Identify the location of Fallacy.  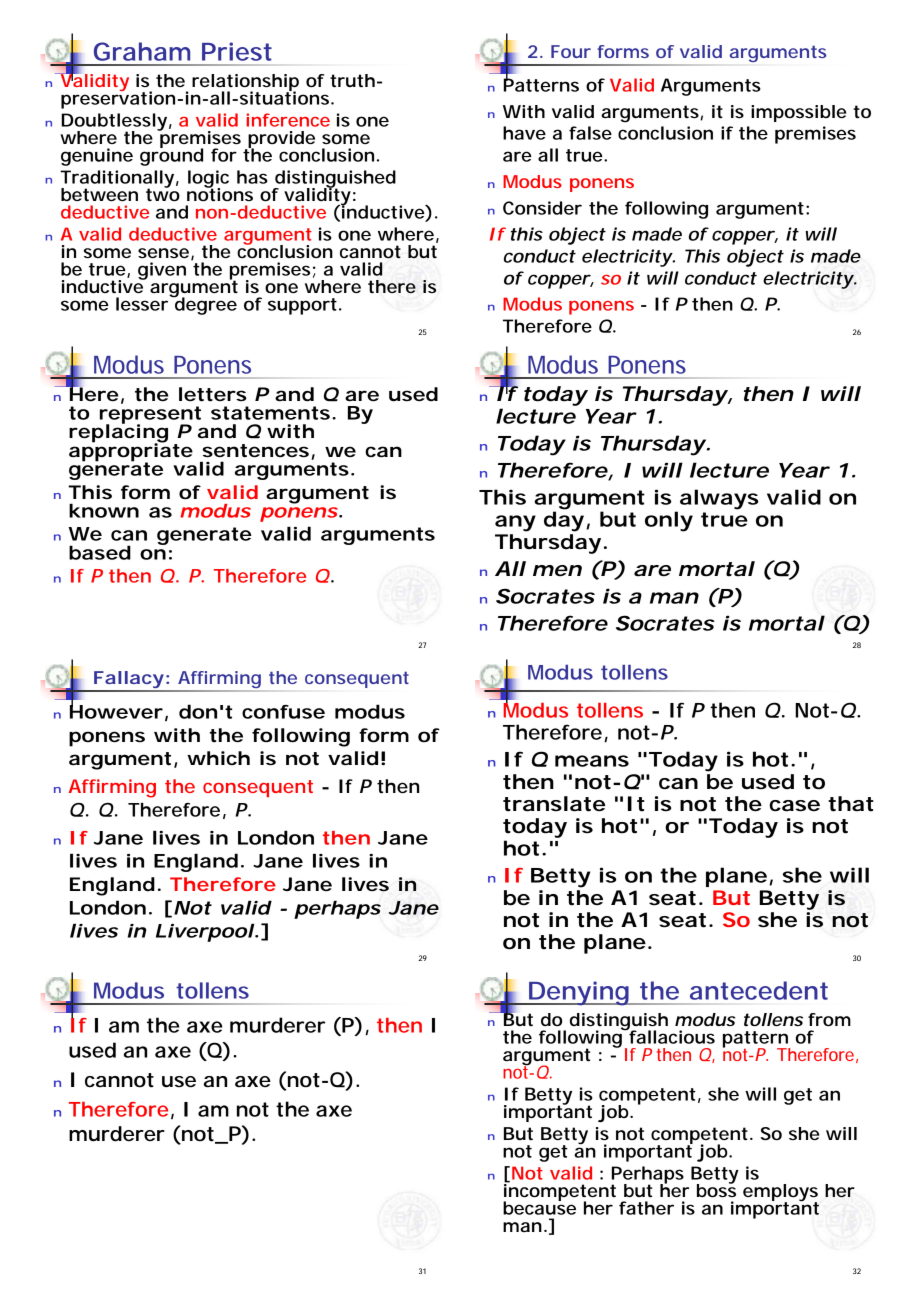
(128, 681).
